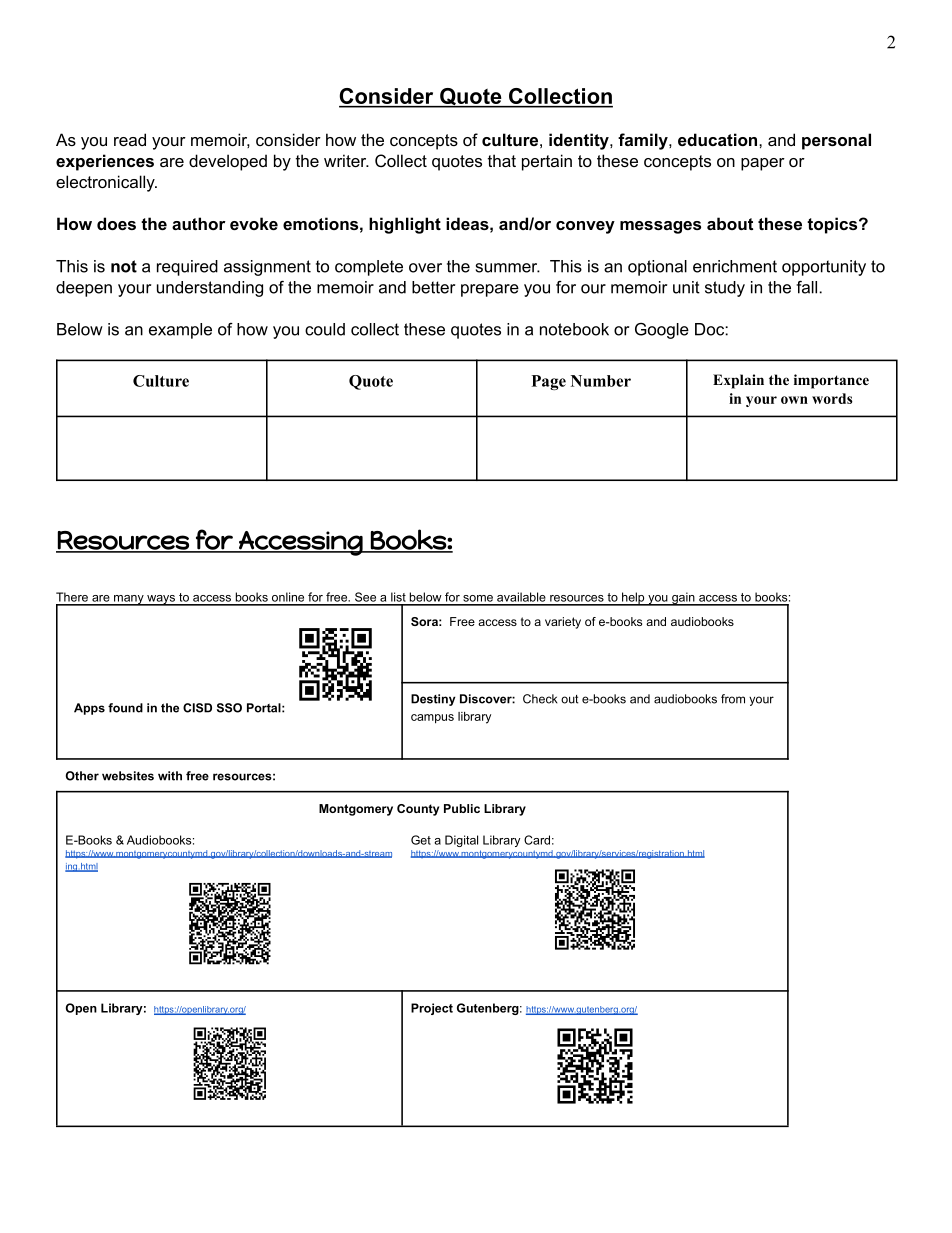 The width and height of the document is (952, 1233). Describe the element at coordinates (161, 600) in the document. I see `ways` at that location.
